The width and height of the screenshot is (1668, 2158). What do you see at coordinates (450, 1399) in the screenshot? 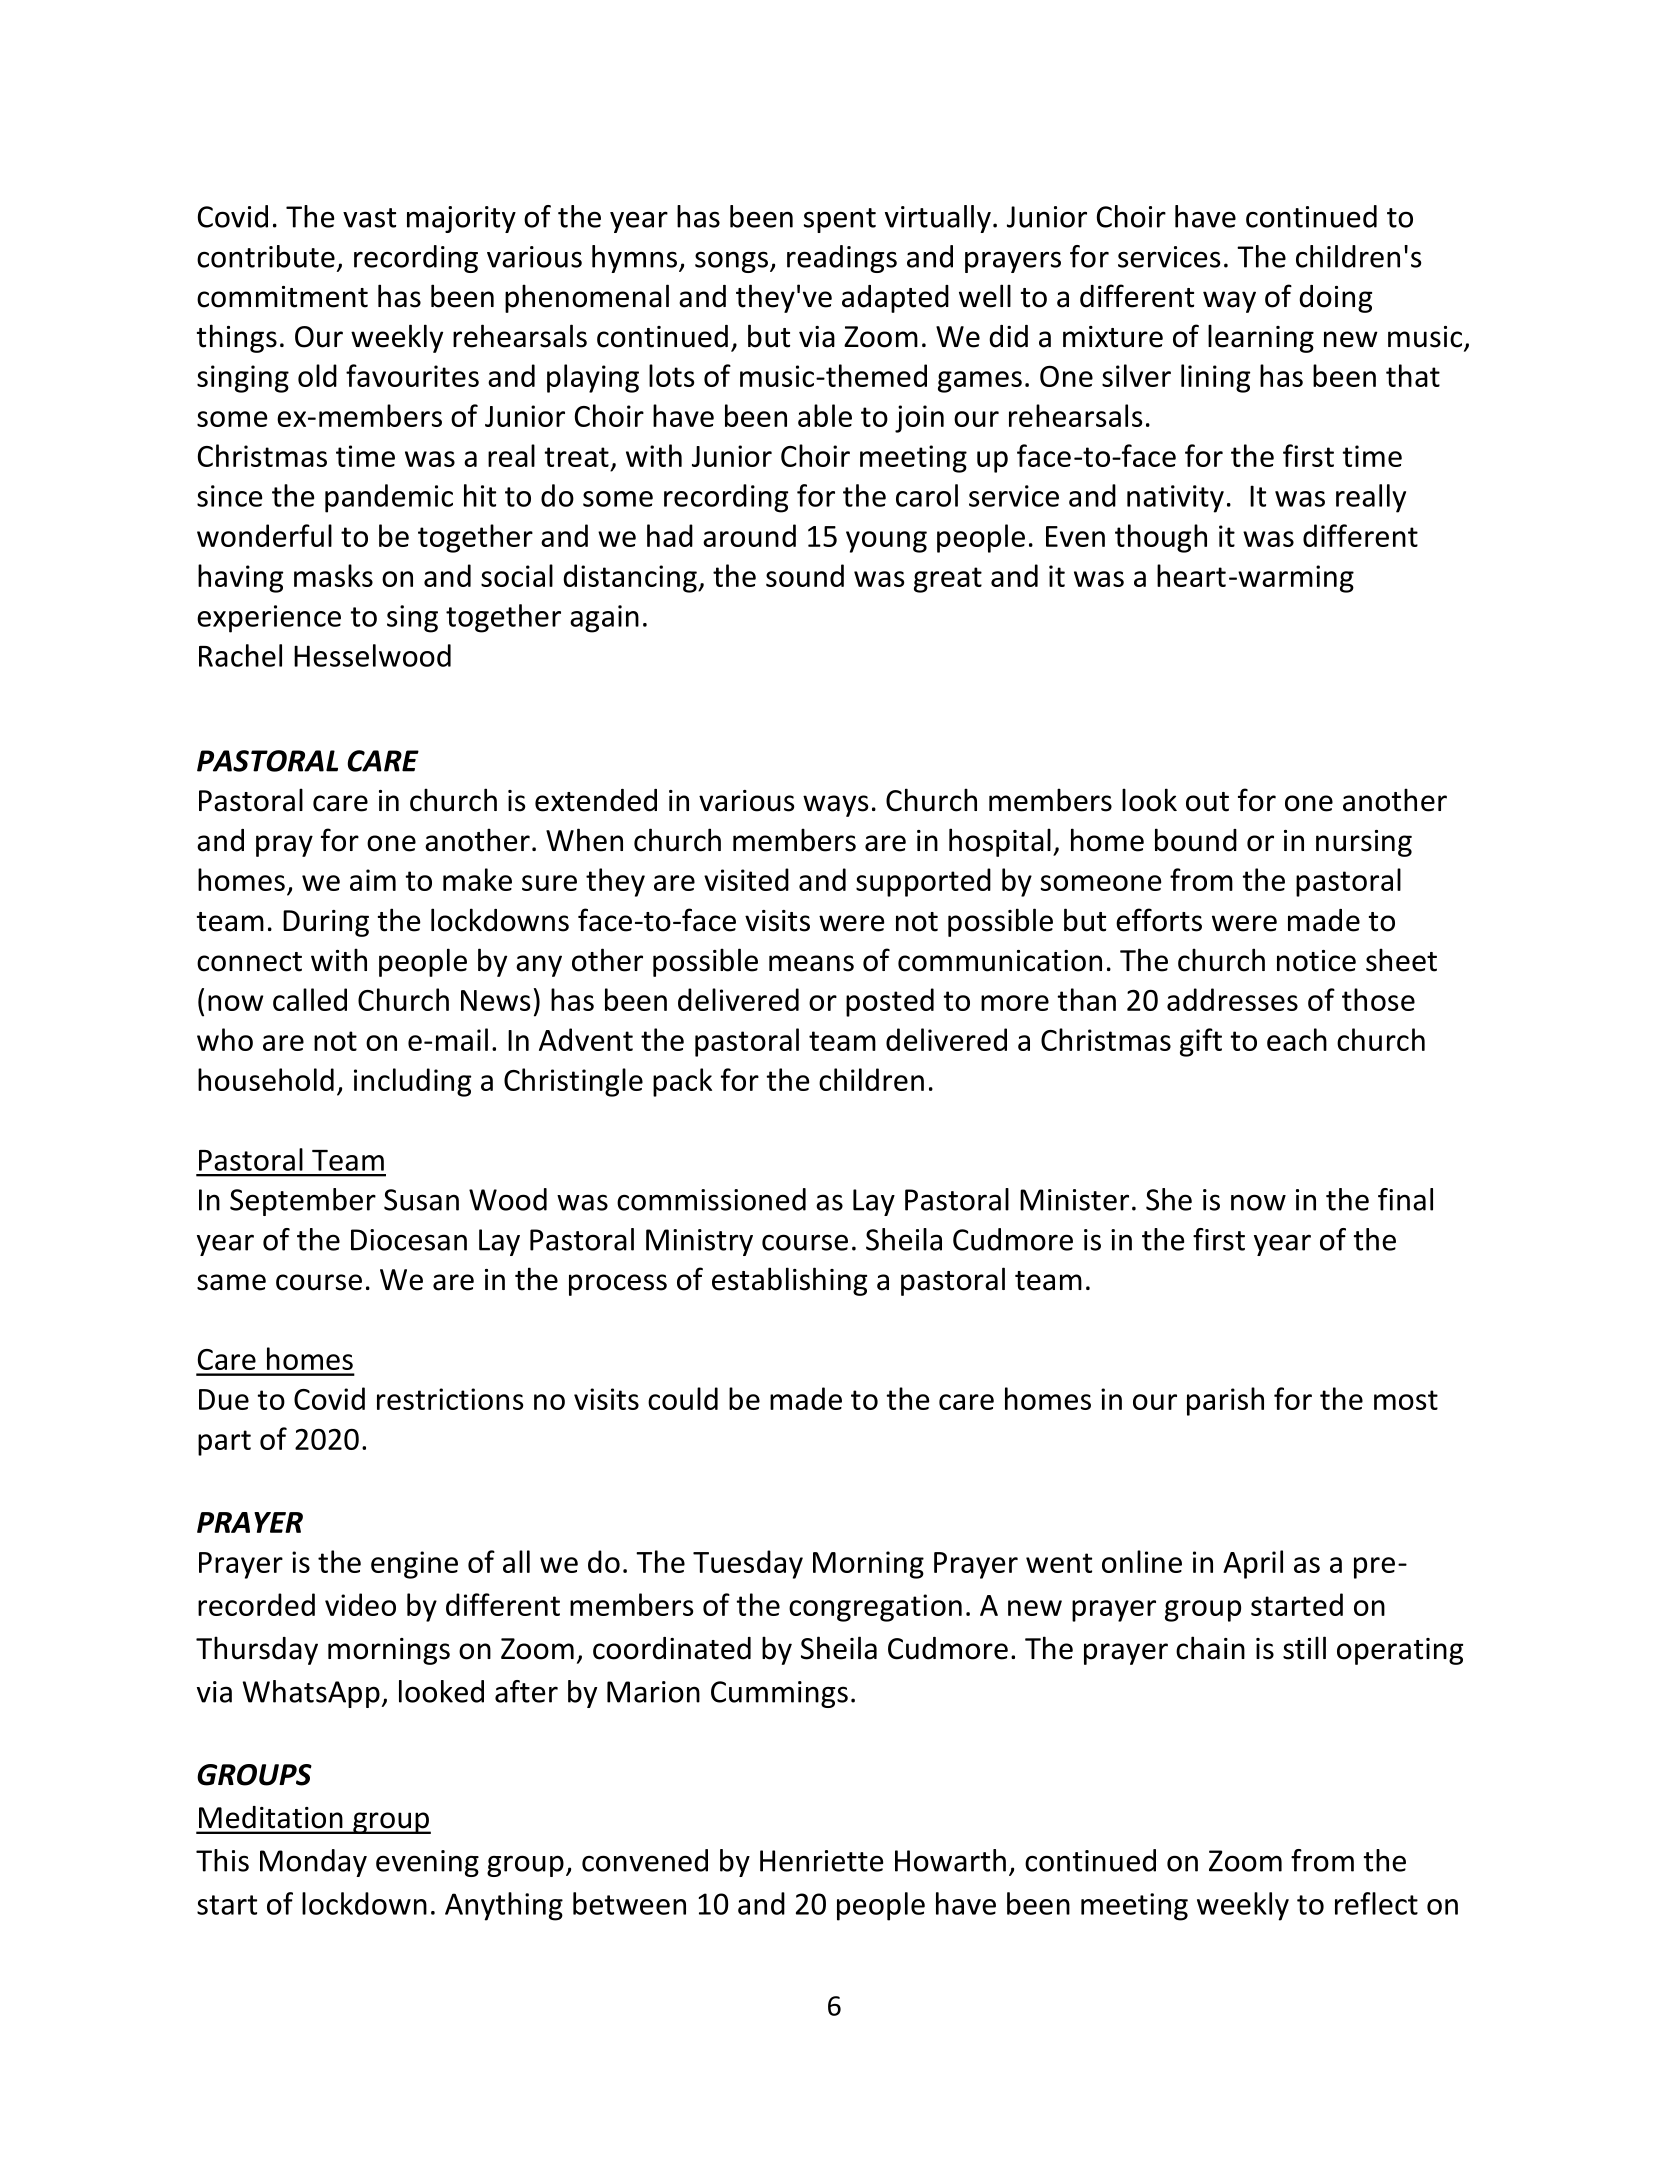
I see `restrictions` at bounding box center [450, 1399].
